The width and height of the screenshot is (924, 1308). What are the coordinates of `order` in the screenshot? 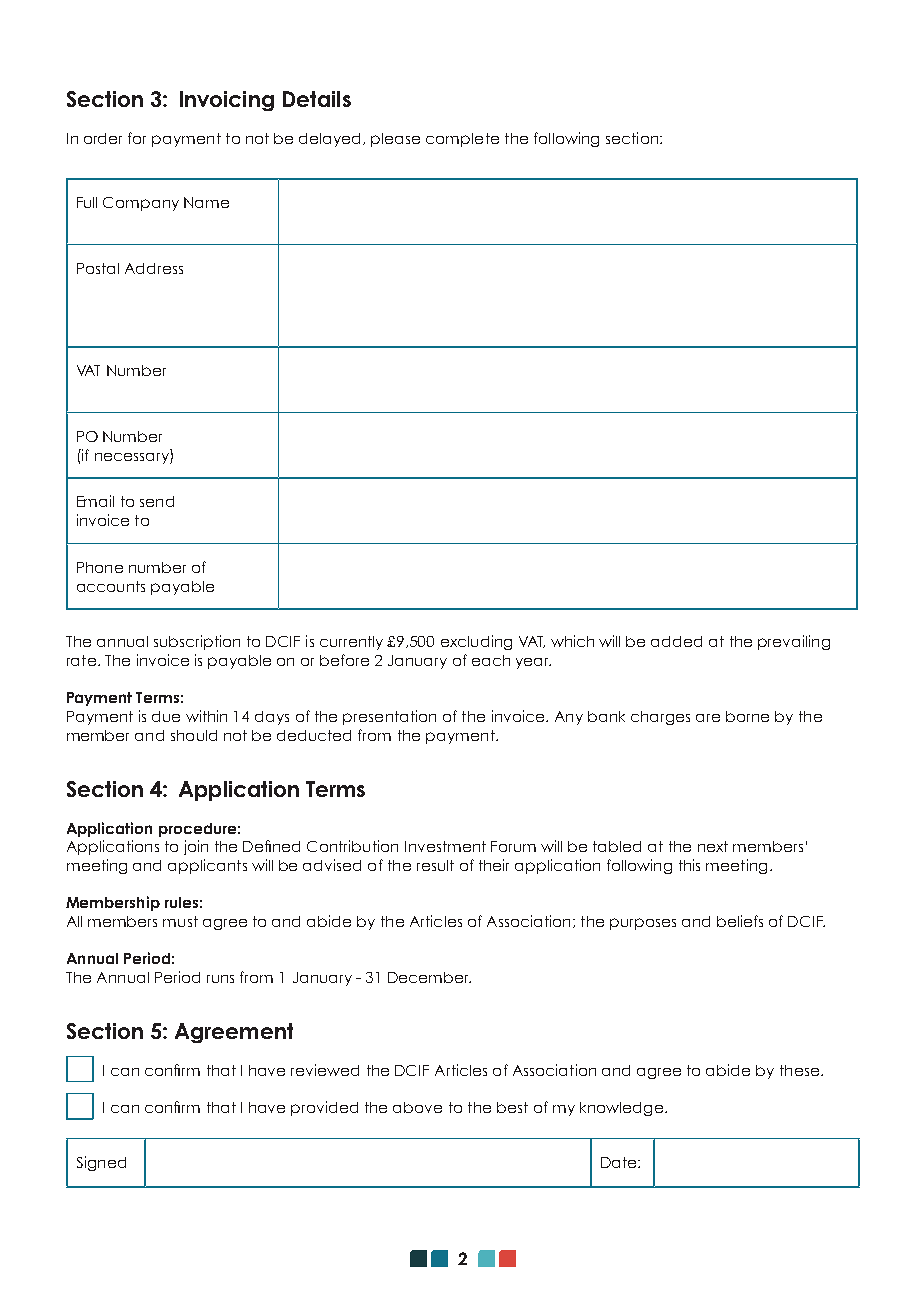 It's located at (103, 138).
